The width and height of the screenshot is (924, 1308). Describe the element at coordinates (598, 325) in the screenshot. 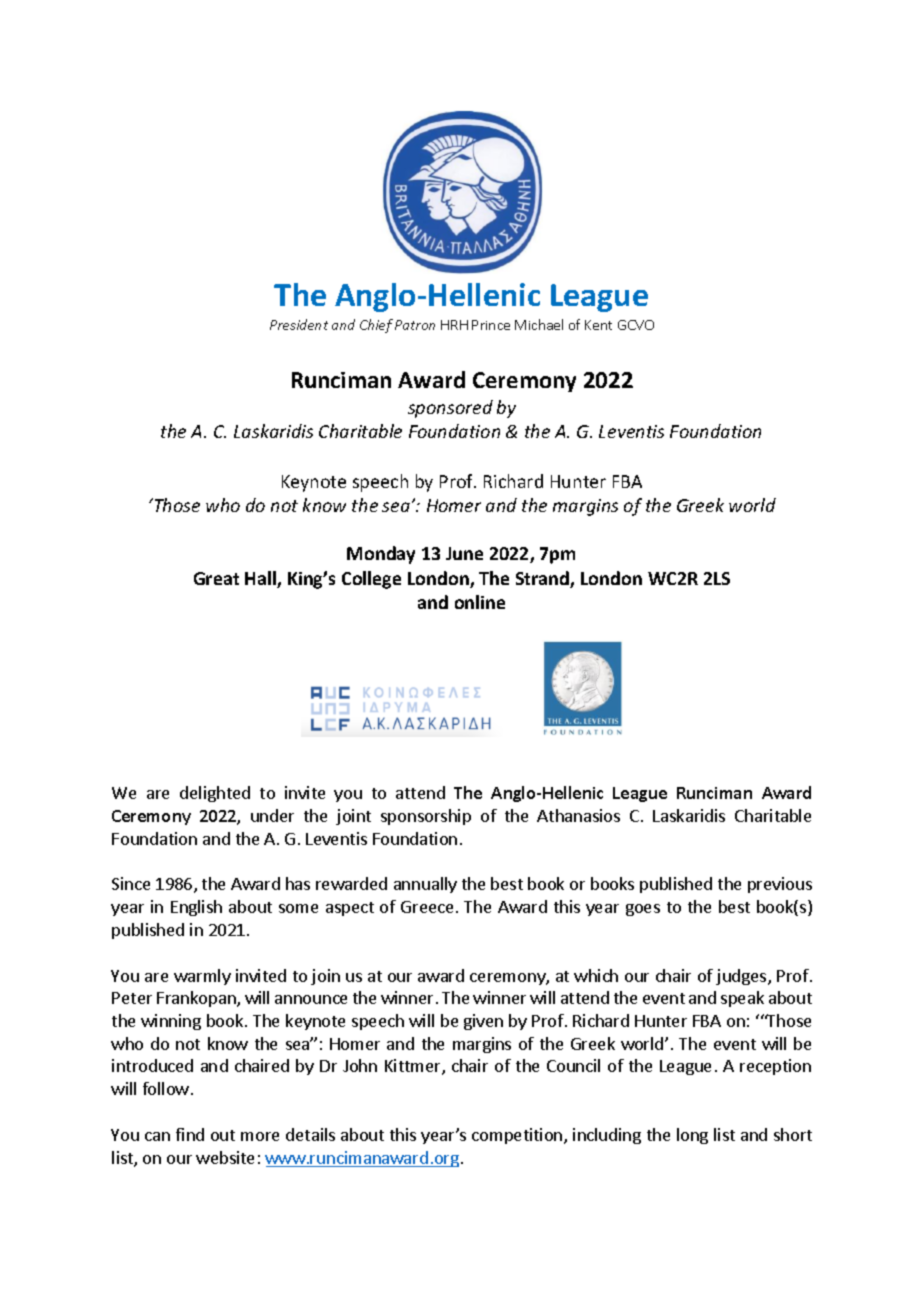

I see `Kent` at that location.
